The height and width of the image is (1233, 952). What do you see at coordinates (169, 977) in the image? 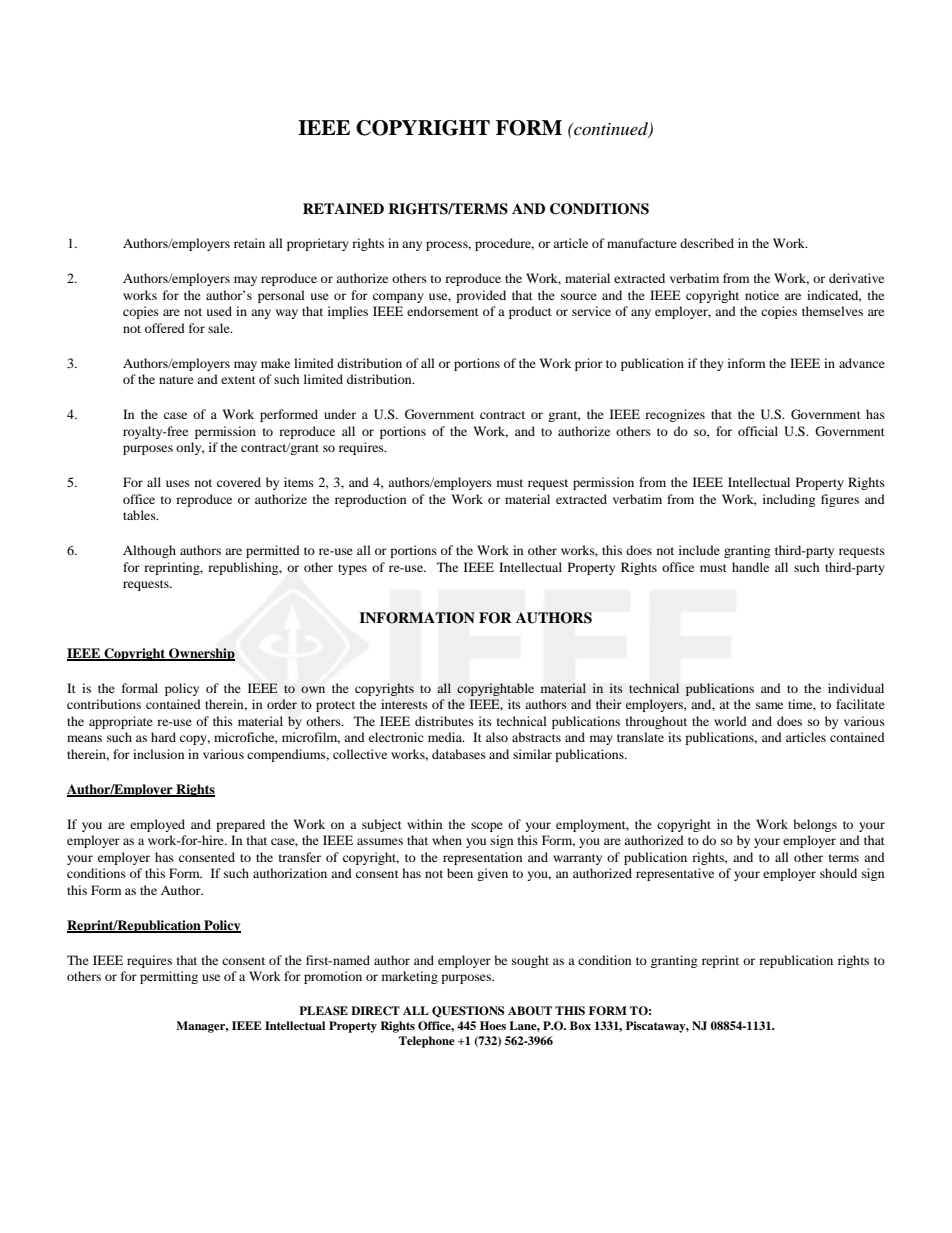
I see `permitting` at bounding box center [169, 977].
